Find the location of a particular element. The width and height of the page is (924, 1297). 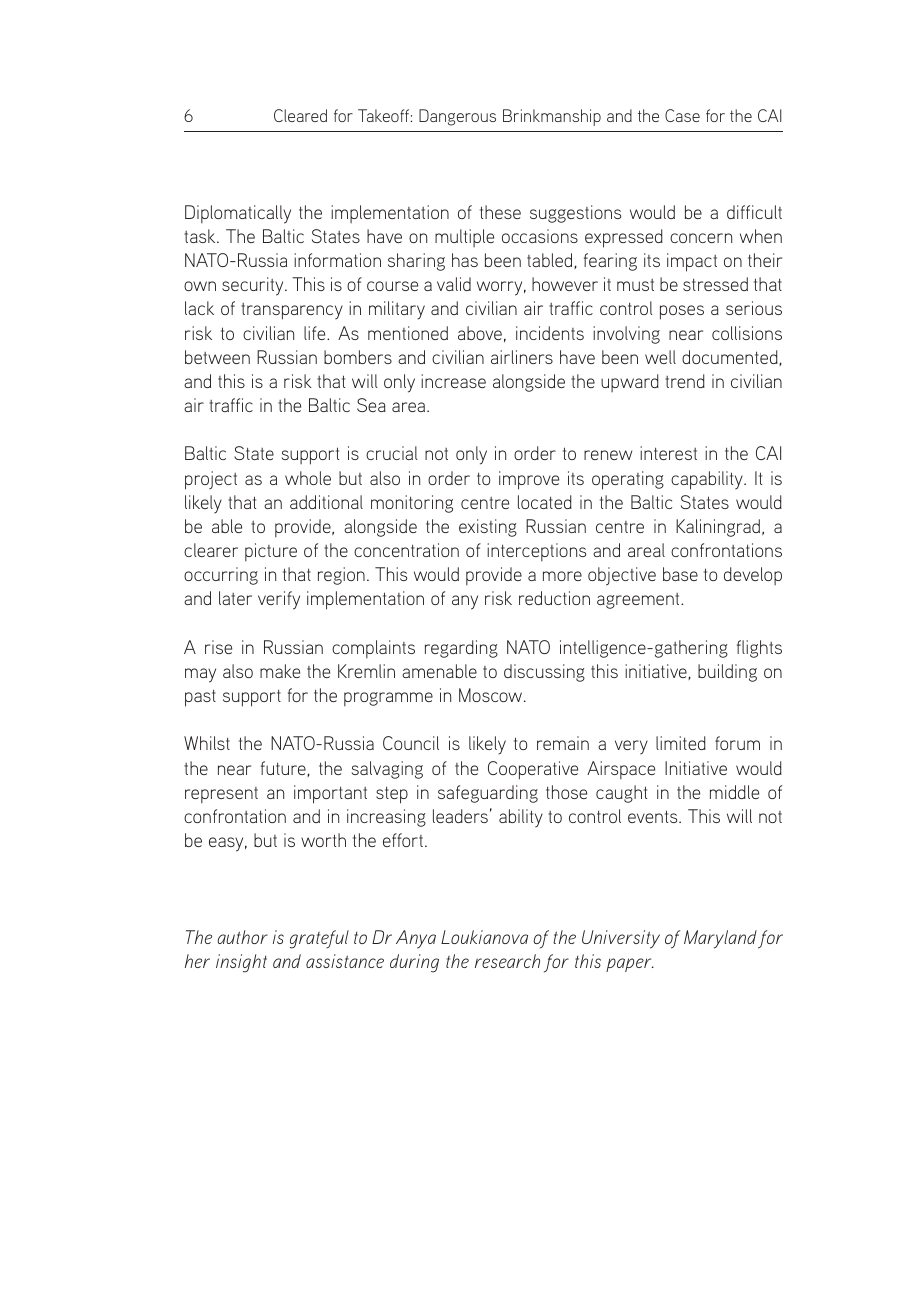

verify is located at coordinates (279, 600).
